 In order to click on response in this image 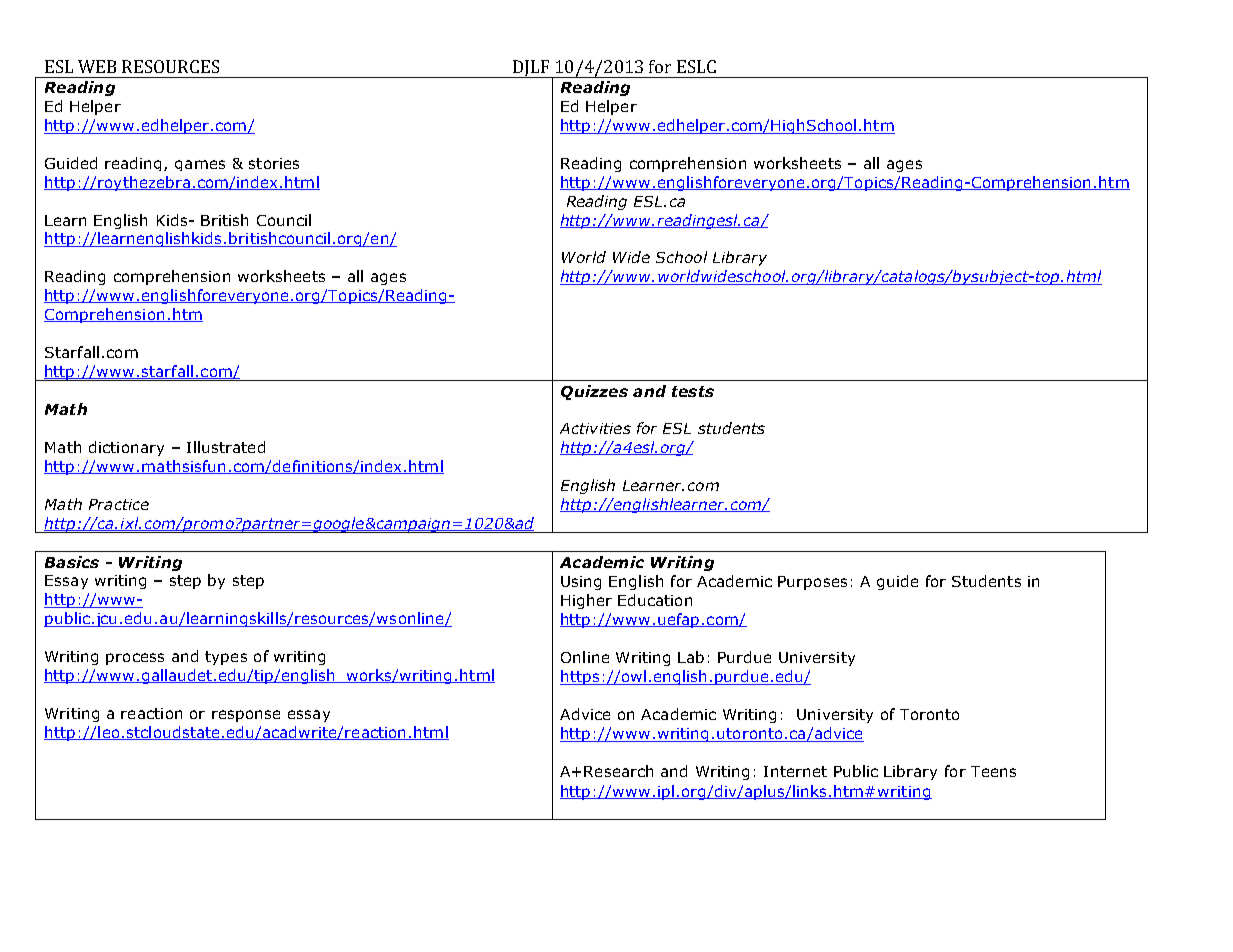, I will do `click(246, 716)`.
